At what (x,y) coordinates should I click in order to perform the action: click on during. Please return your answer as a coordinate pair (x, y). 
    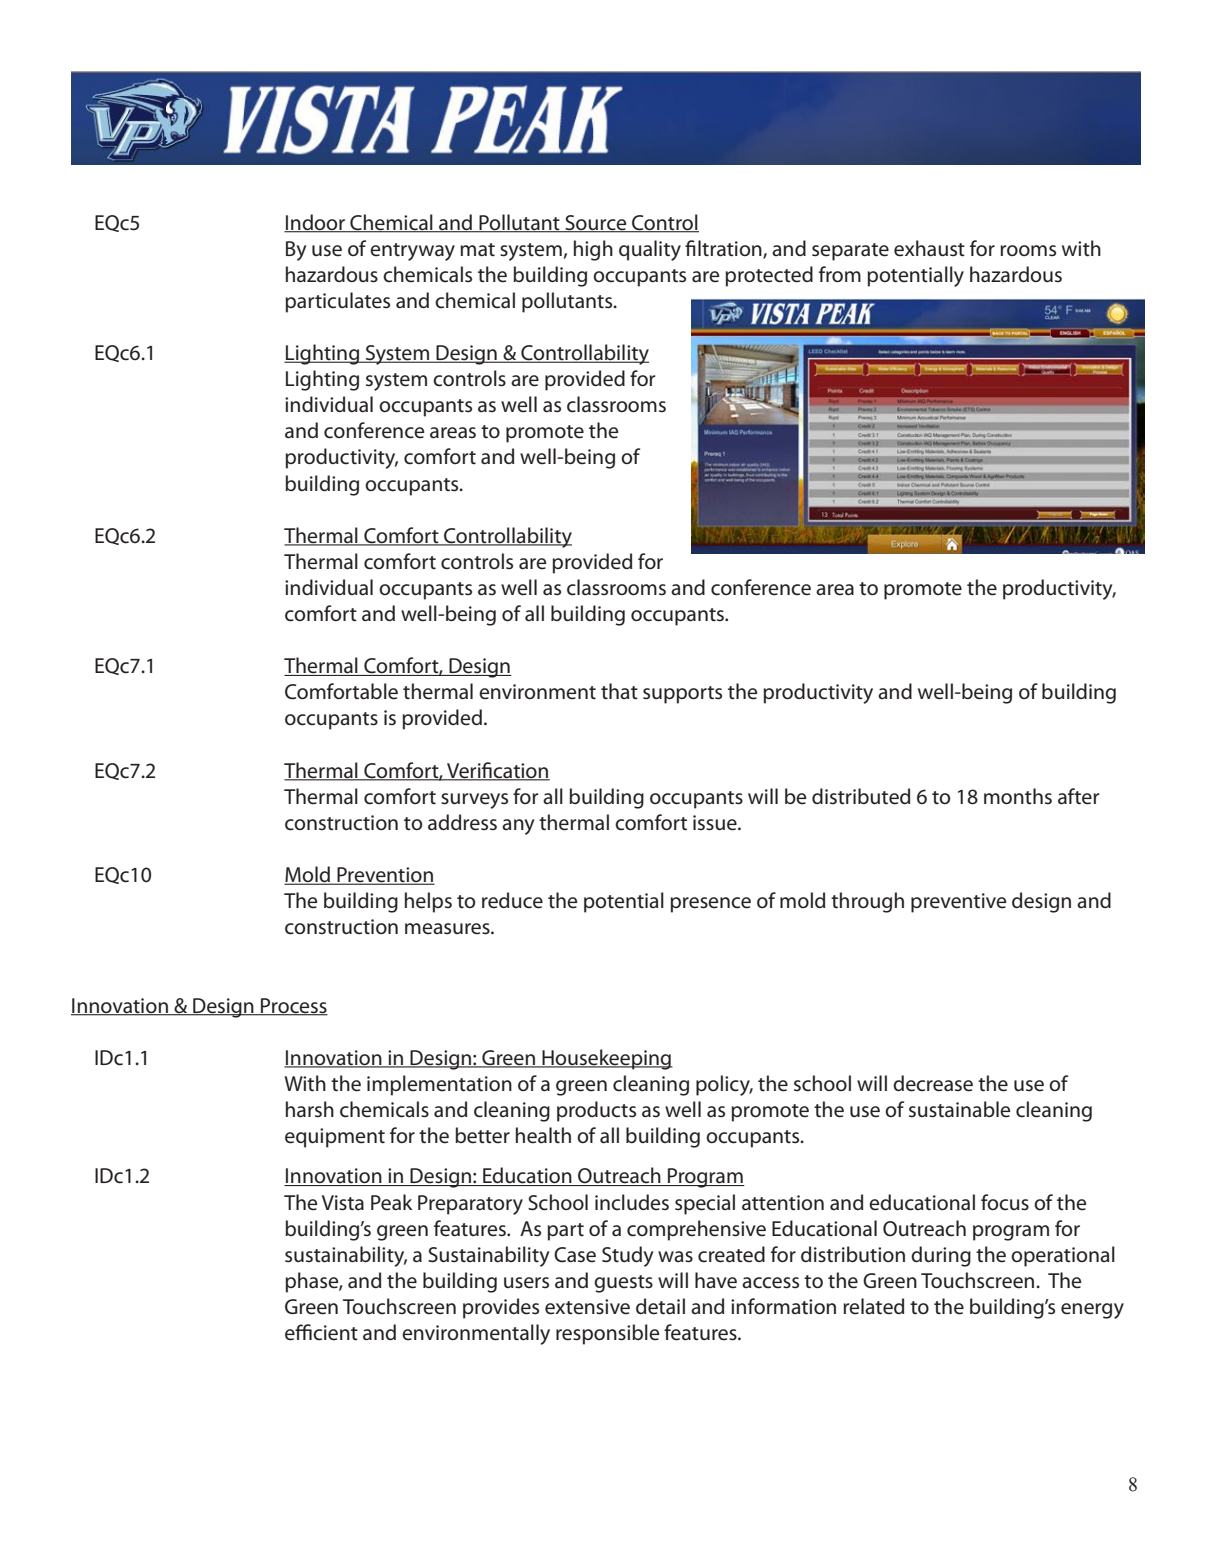
    Looking at the image, I should click on (941, 1256).
